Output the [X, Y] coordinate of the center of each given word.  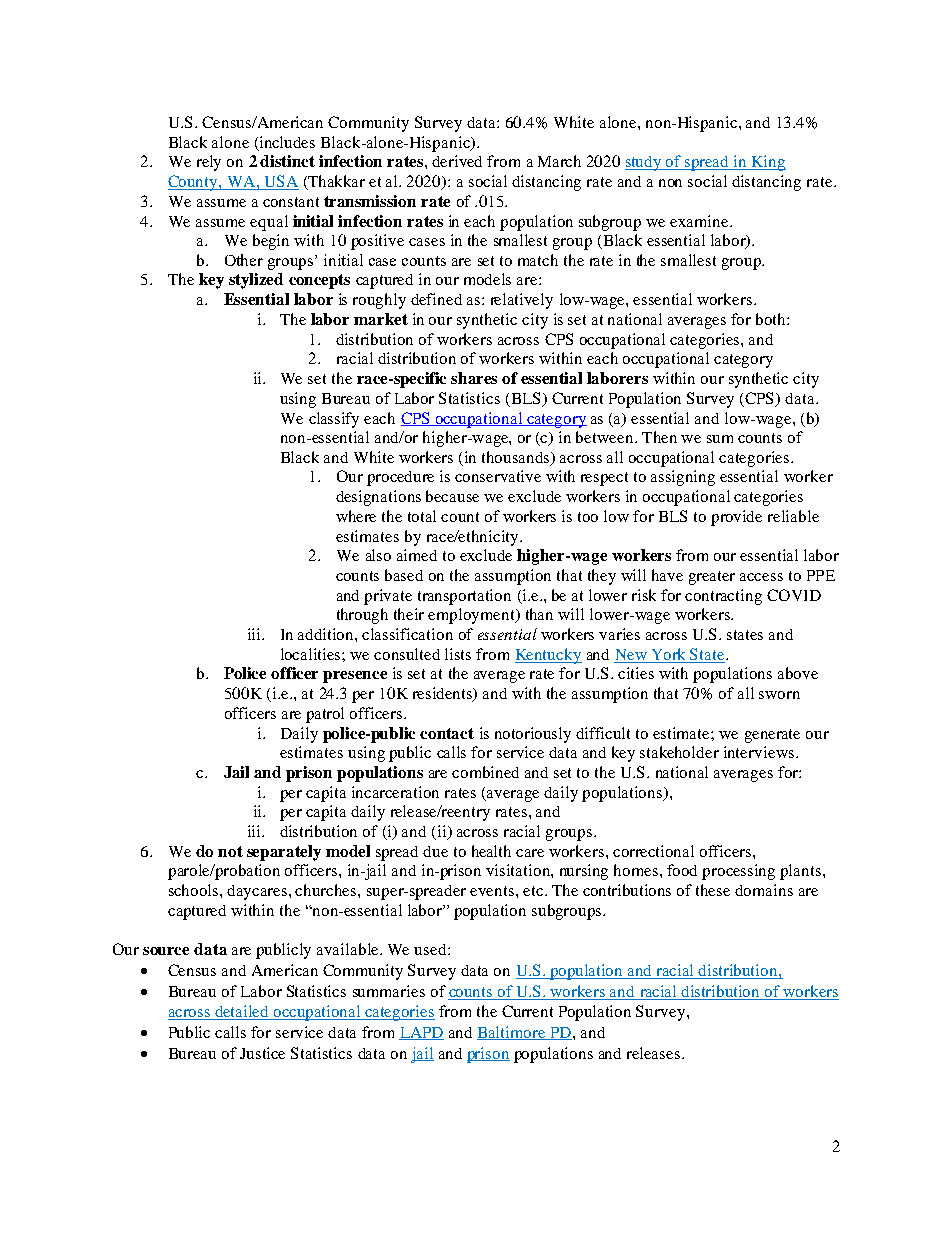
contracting [723, 597]
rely [209, 163]
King [768, 163]
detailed [242, 1012]
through [362, 616]
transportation [464, 597]
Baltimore [512, 1033]
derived [457, 161]
